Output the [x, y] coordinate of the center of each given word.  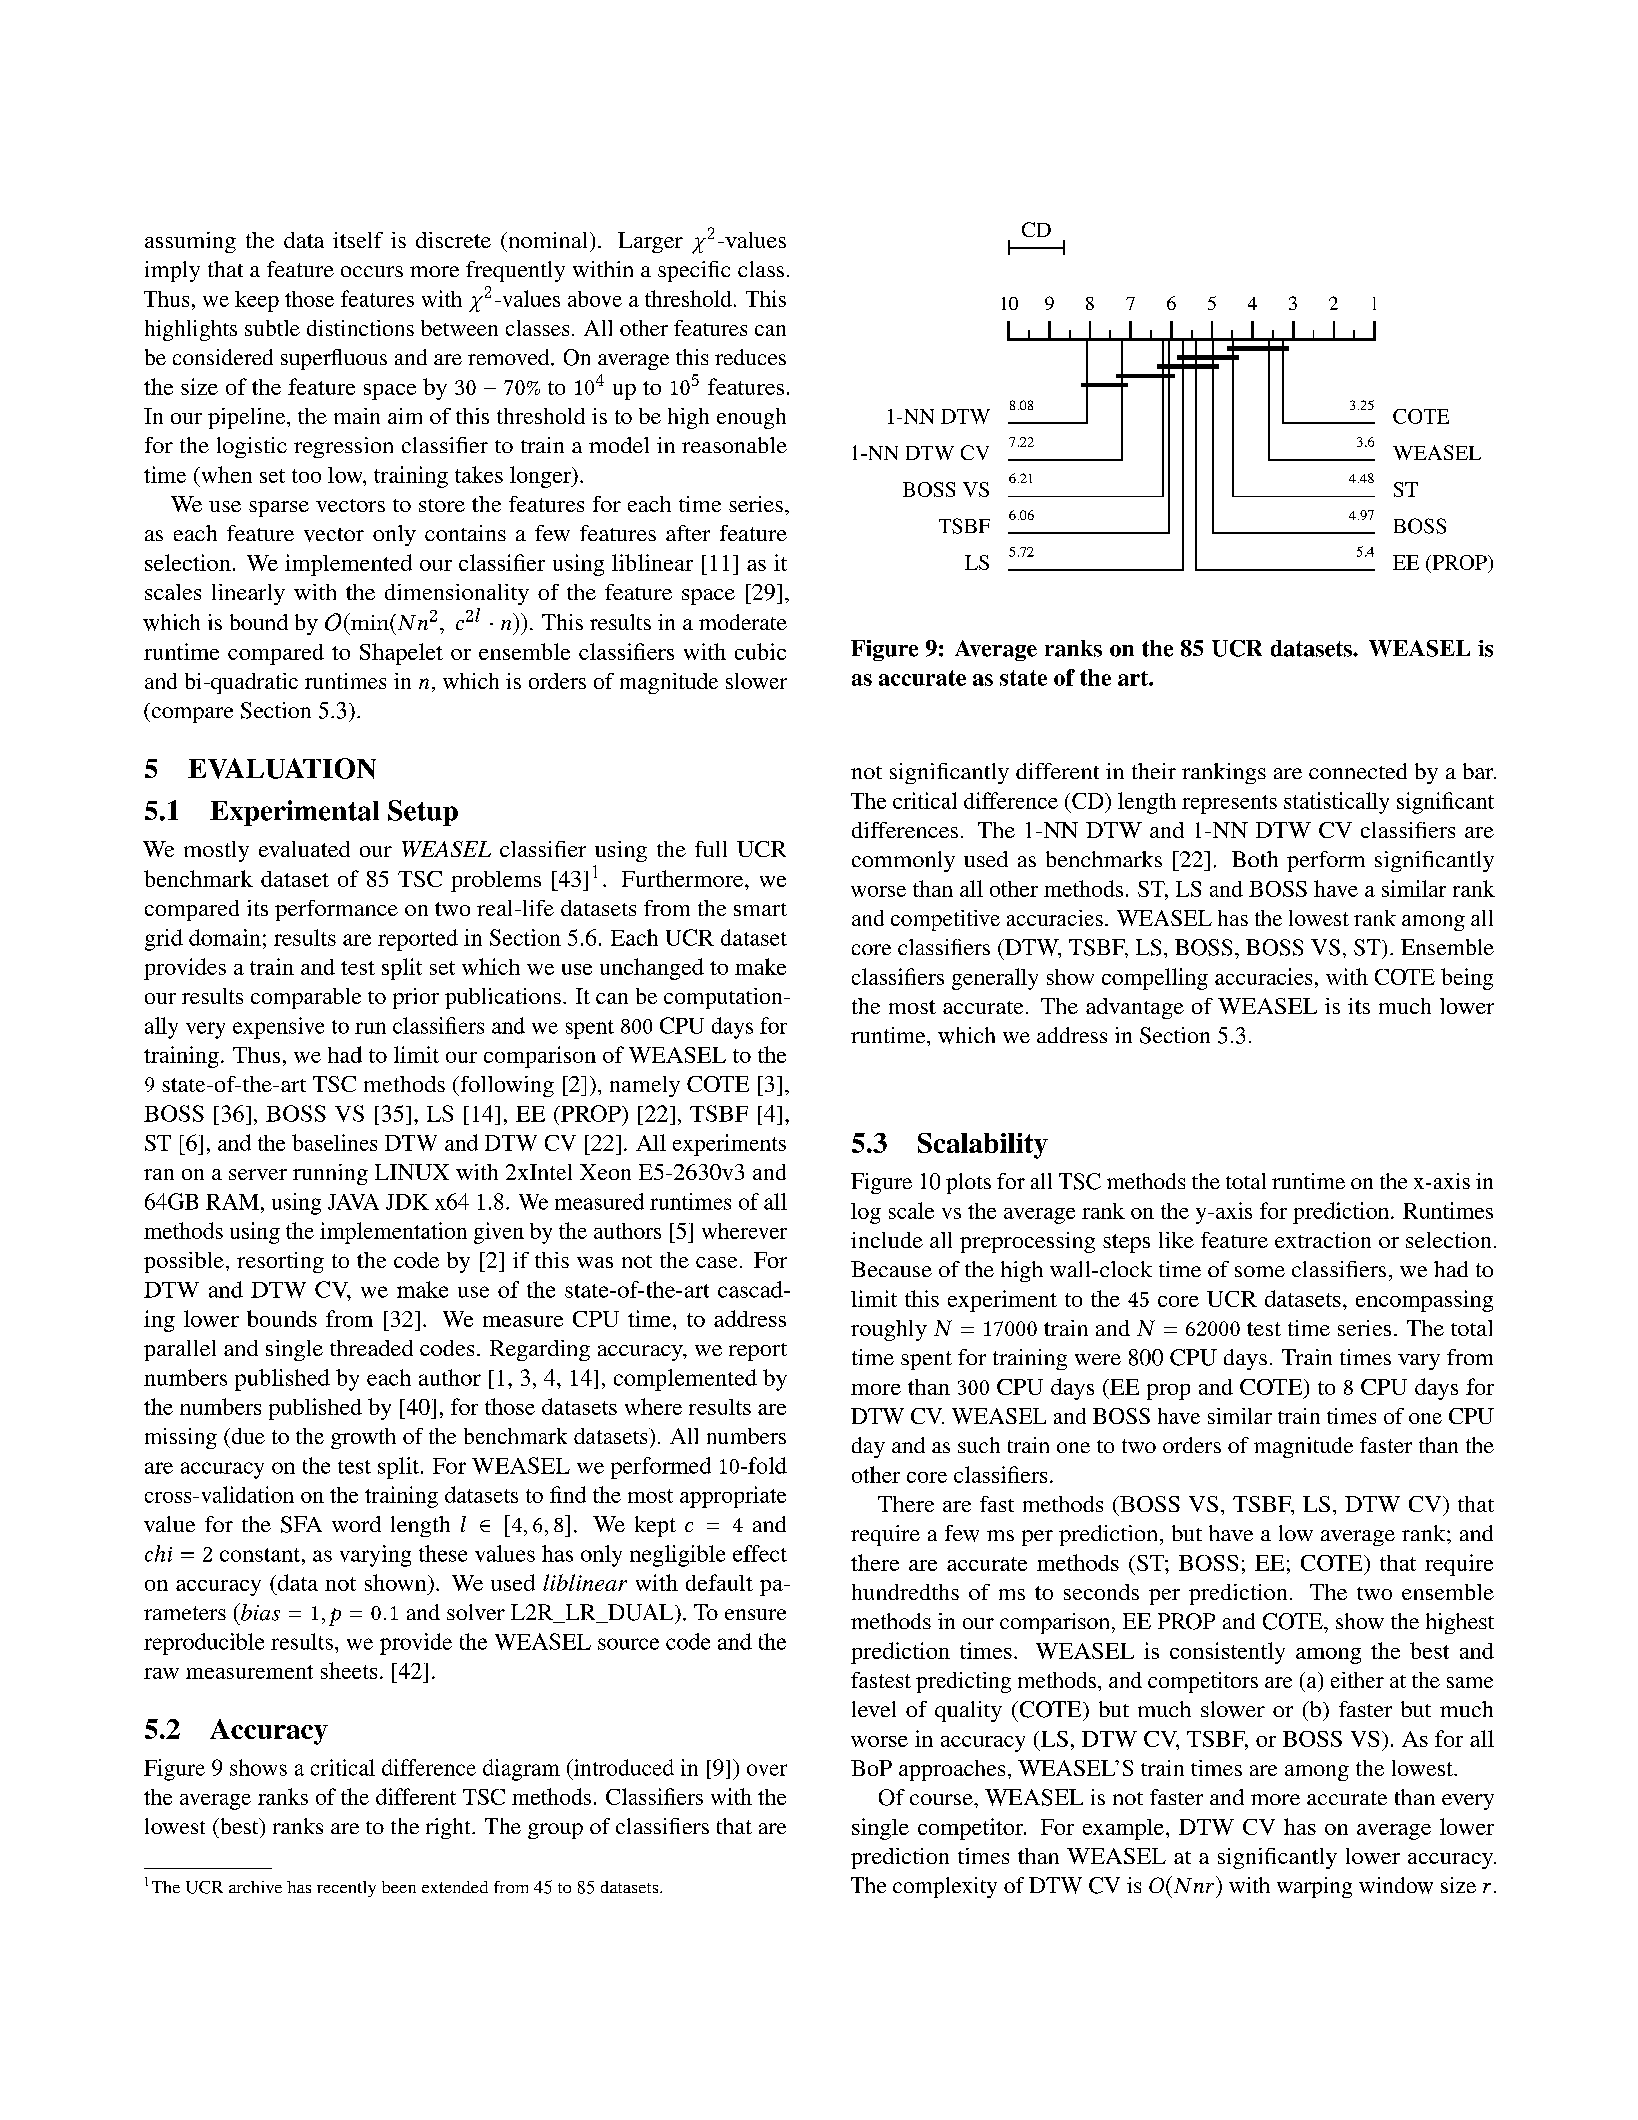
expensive [278, 1028]
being [1467, 979]
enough [751, 418]
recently [346, 1889]
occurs [372, 271]
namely [645, 1086]
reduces [750, 357]
